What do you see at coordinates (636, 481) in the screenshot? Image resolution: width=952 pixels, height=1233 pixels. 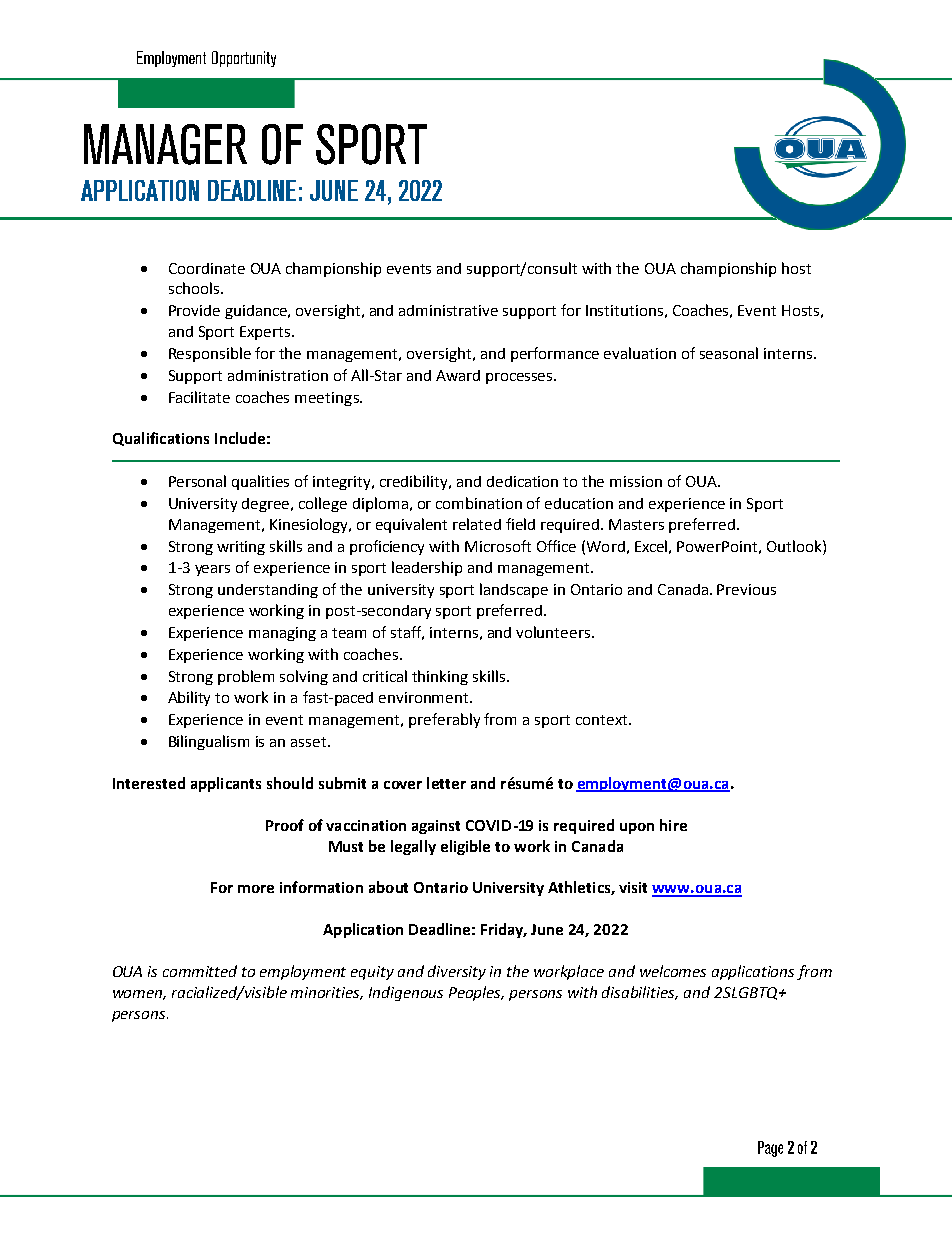 I see `mission` at bounding box center [636, 481].
